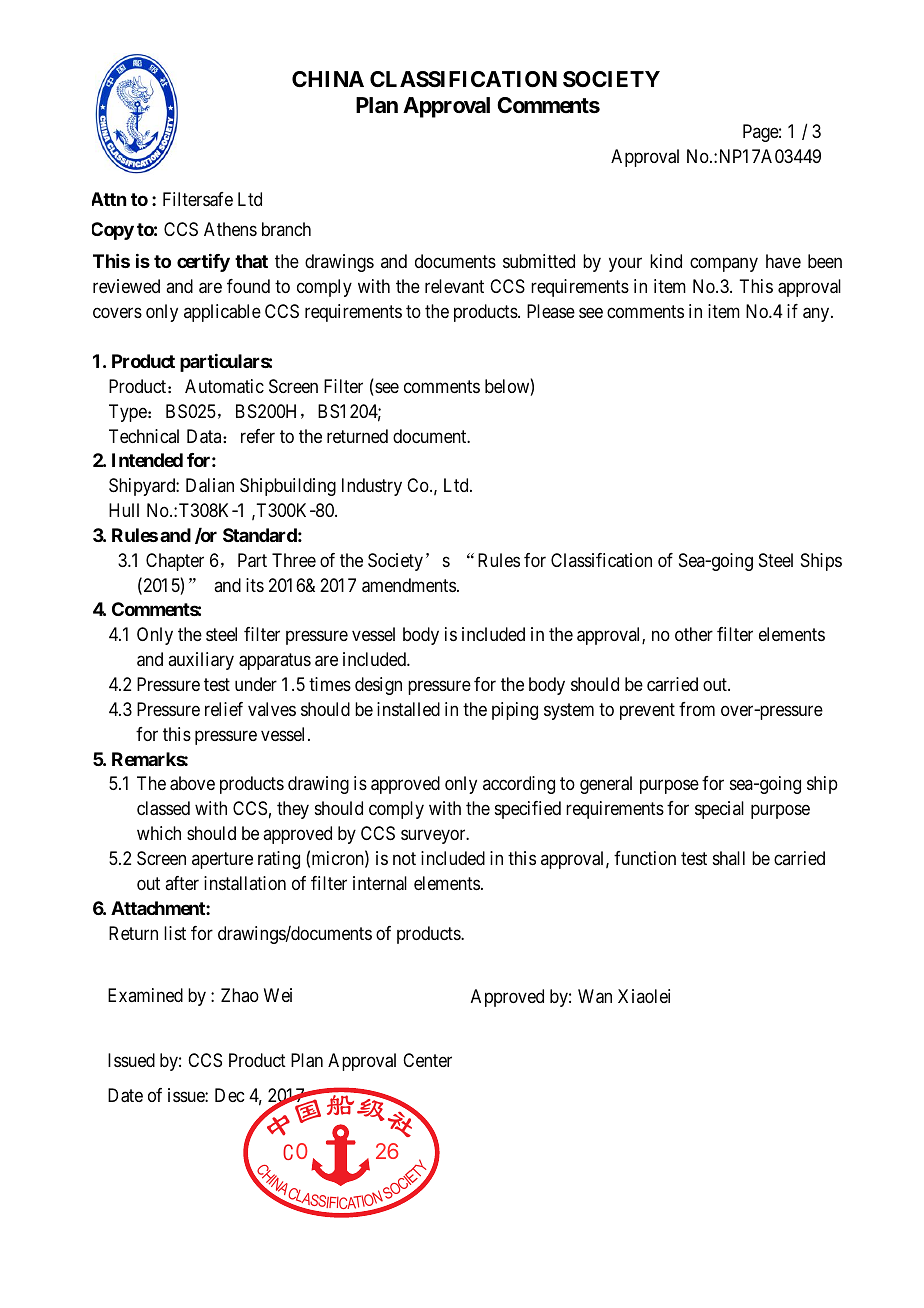 The height and width of the screenshot is (1308, 924). Describe the element at coordinates (528, 810) in the screenshot. I see `specified` at that location.
